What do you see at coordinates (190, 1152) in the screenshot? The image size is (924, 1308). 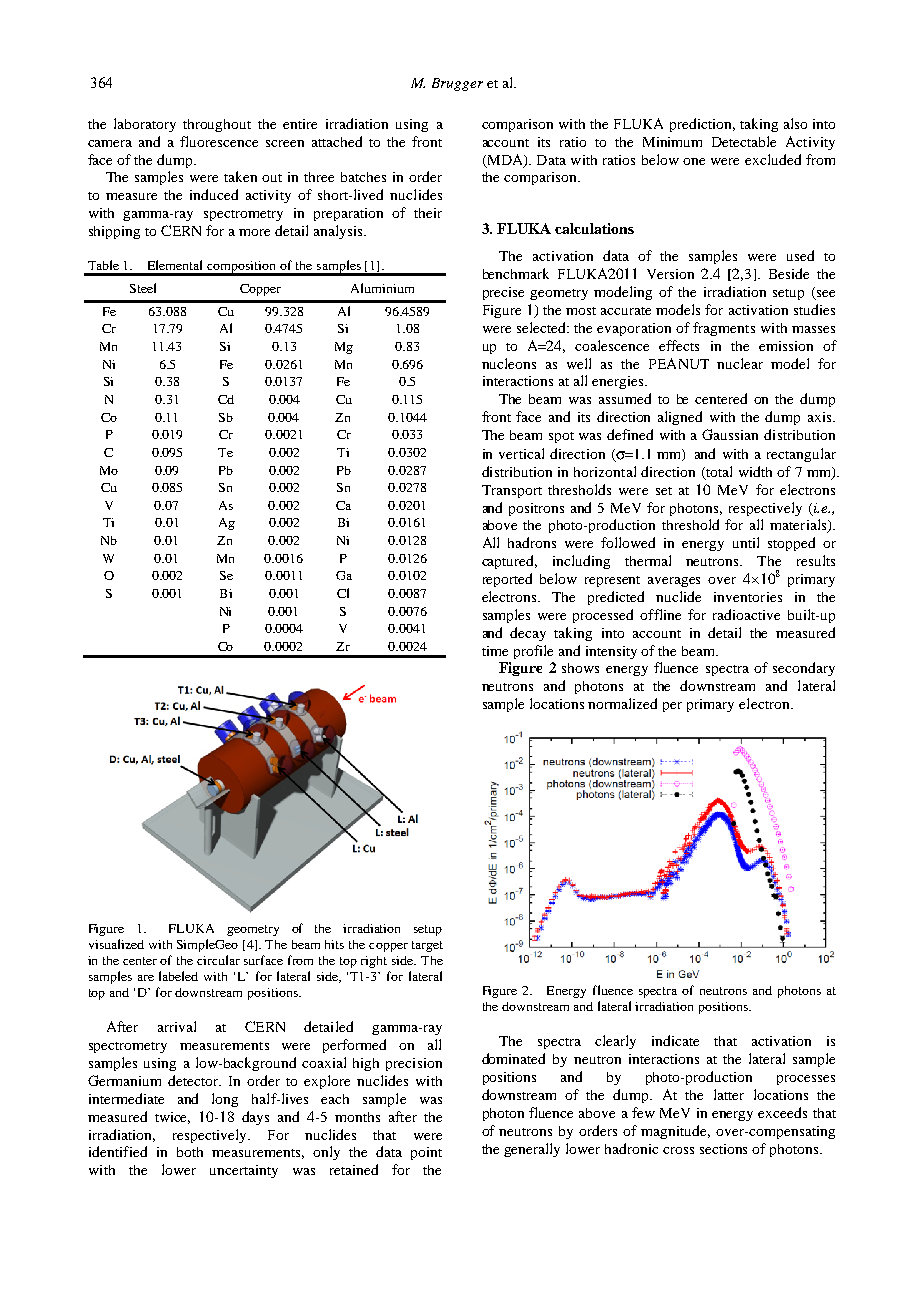 I see `both` at bounding box center [190, 1152].
